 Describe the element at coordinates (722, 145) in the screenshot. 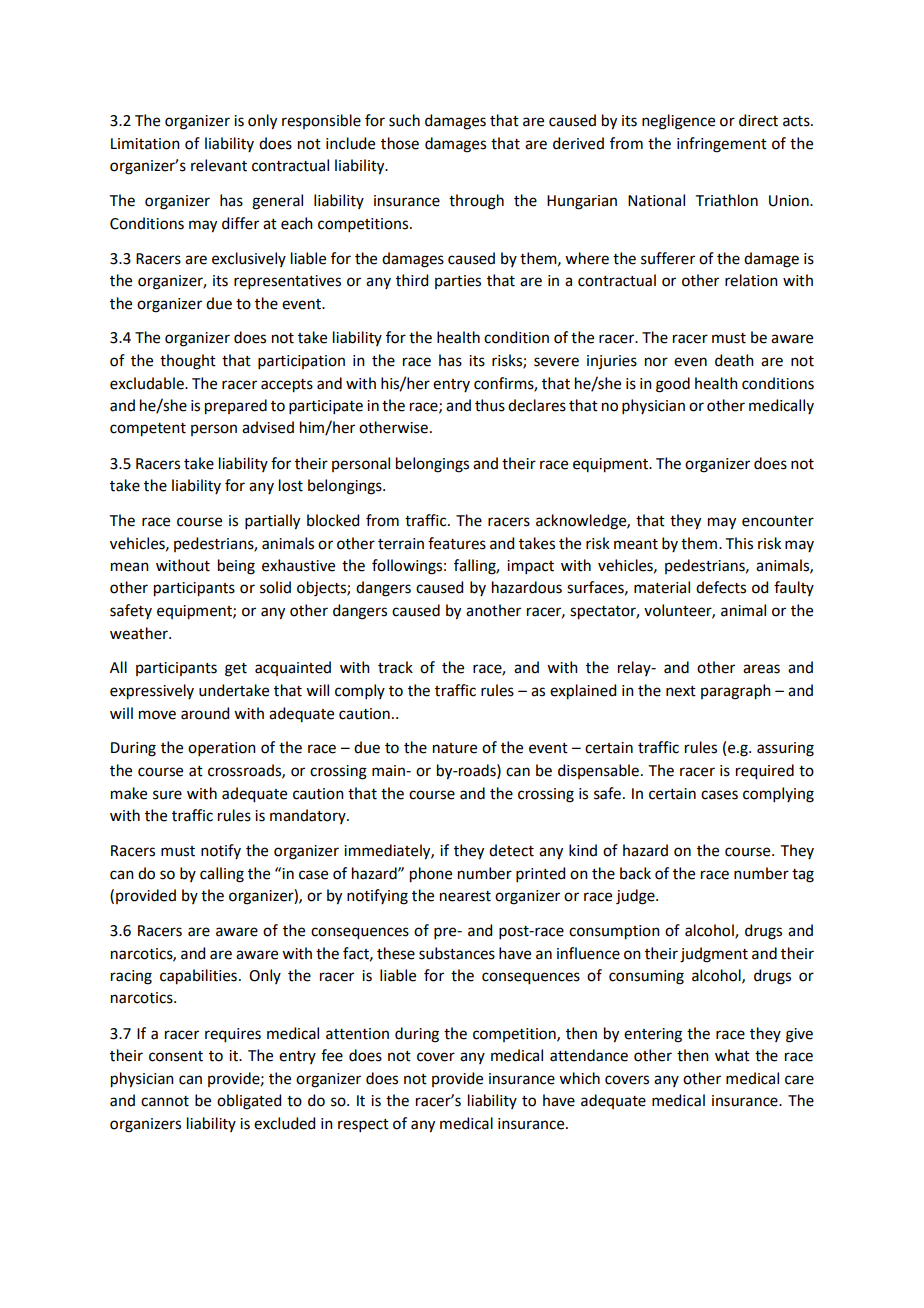

I see `infringement` at that location.
